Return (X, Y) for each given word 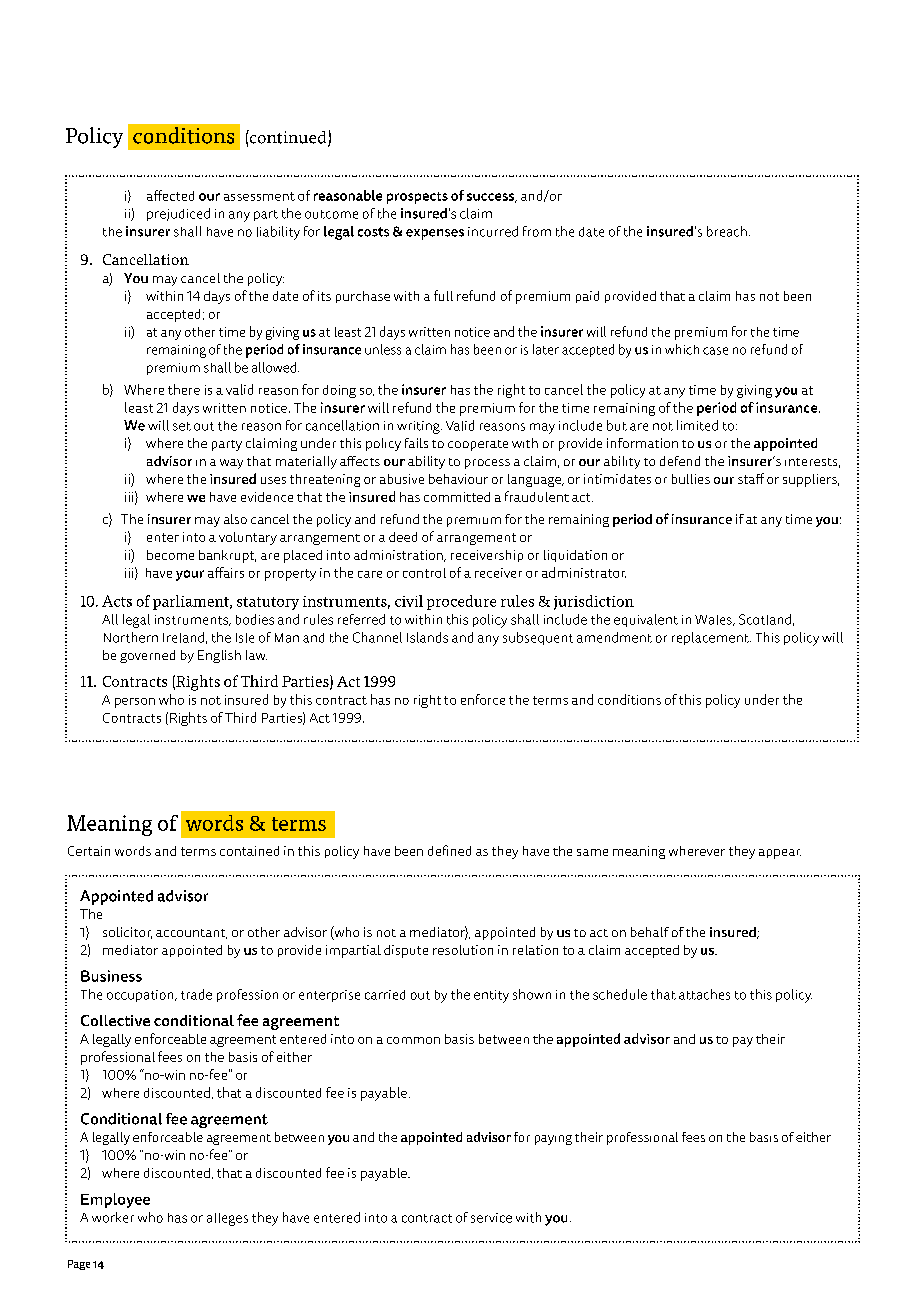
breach (727, 231)
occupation (141, 996)
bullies (691, 479)
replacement (711, 638)
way (231, 464)
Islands (427, 637)
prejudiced (178, 214)
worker (113, 1217)
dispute (406, 951)
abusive (402, 479)
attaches (704, 994)
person (135, 703)
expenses (435, 234)
